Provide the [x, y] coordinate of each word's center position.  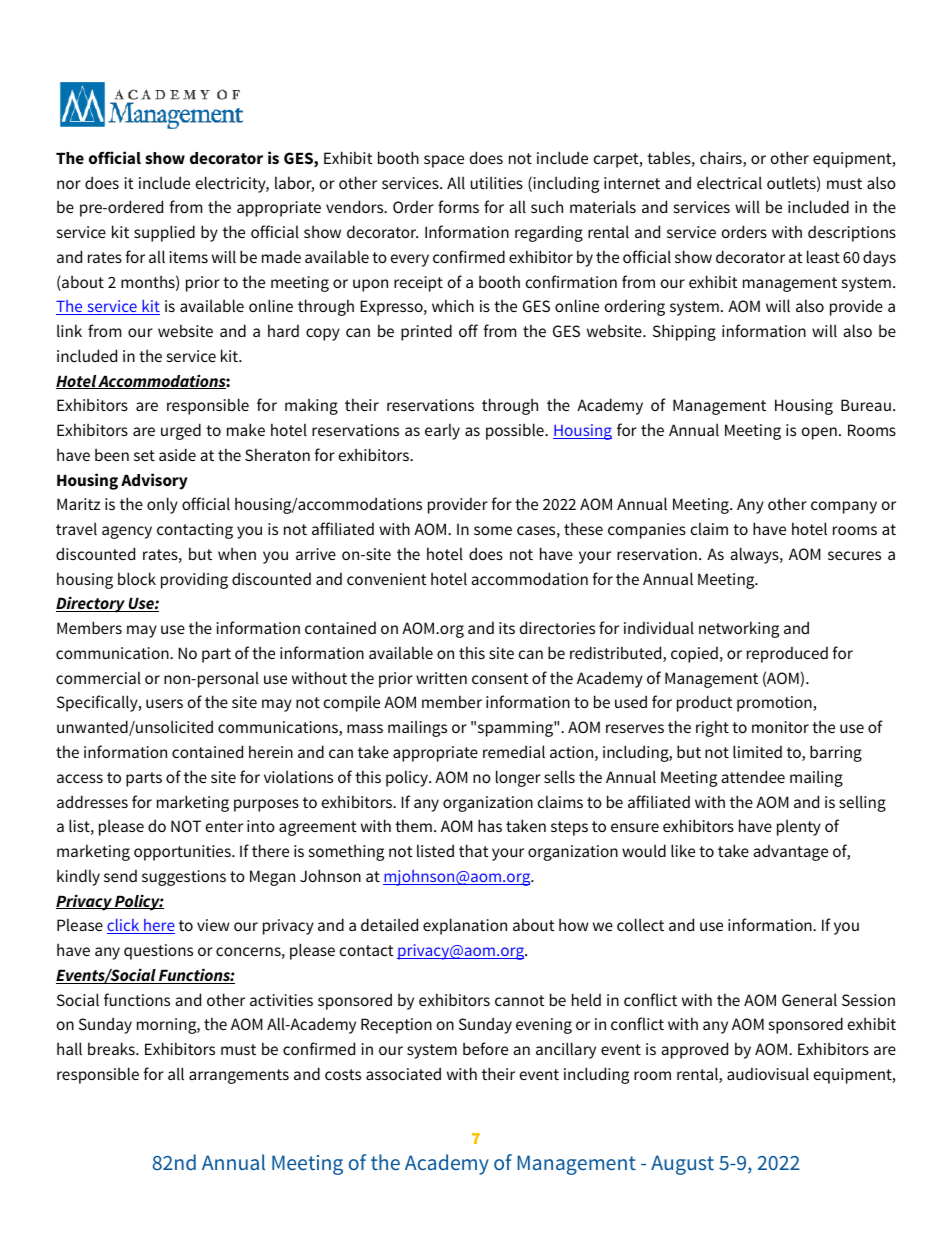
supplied [164, 233]
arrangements [239, 1076]
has [490, 825]
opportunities [183, 853]
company [844, 507]
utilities [496, 182]
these [583, 528]
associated [403, 1073]
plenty [799, 827]
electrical [729, 182]
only [162, 505]
